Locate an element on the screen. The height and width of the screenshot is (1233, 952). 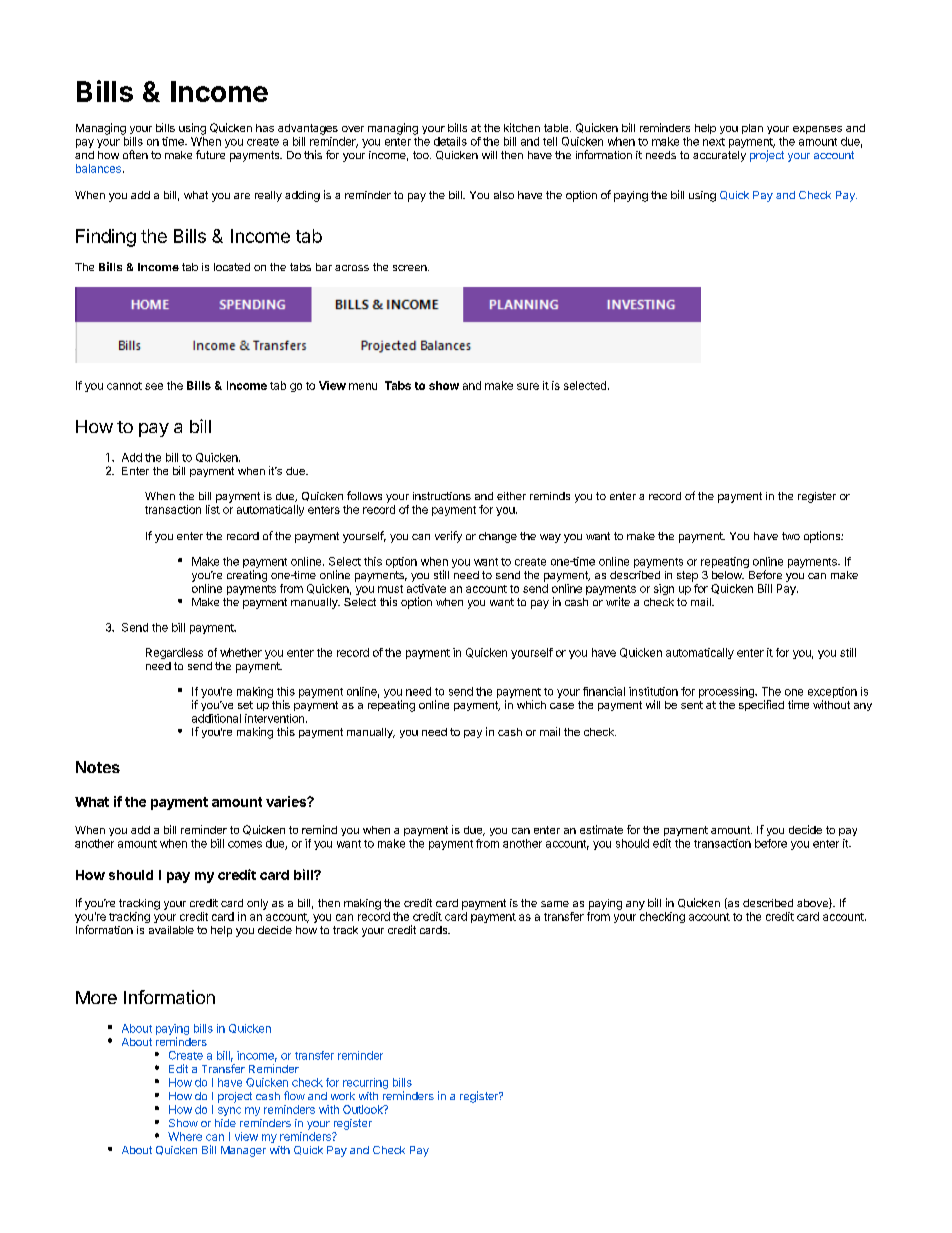
future is located at coordinates (210, 154).
